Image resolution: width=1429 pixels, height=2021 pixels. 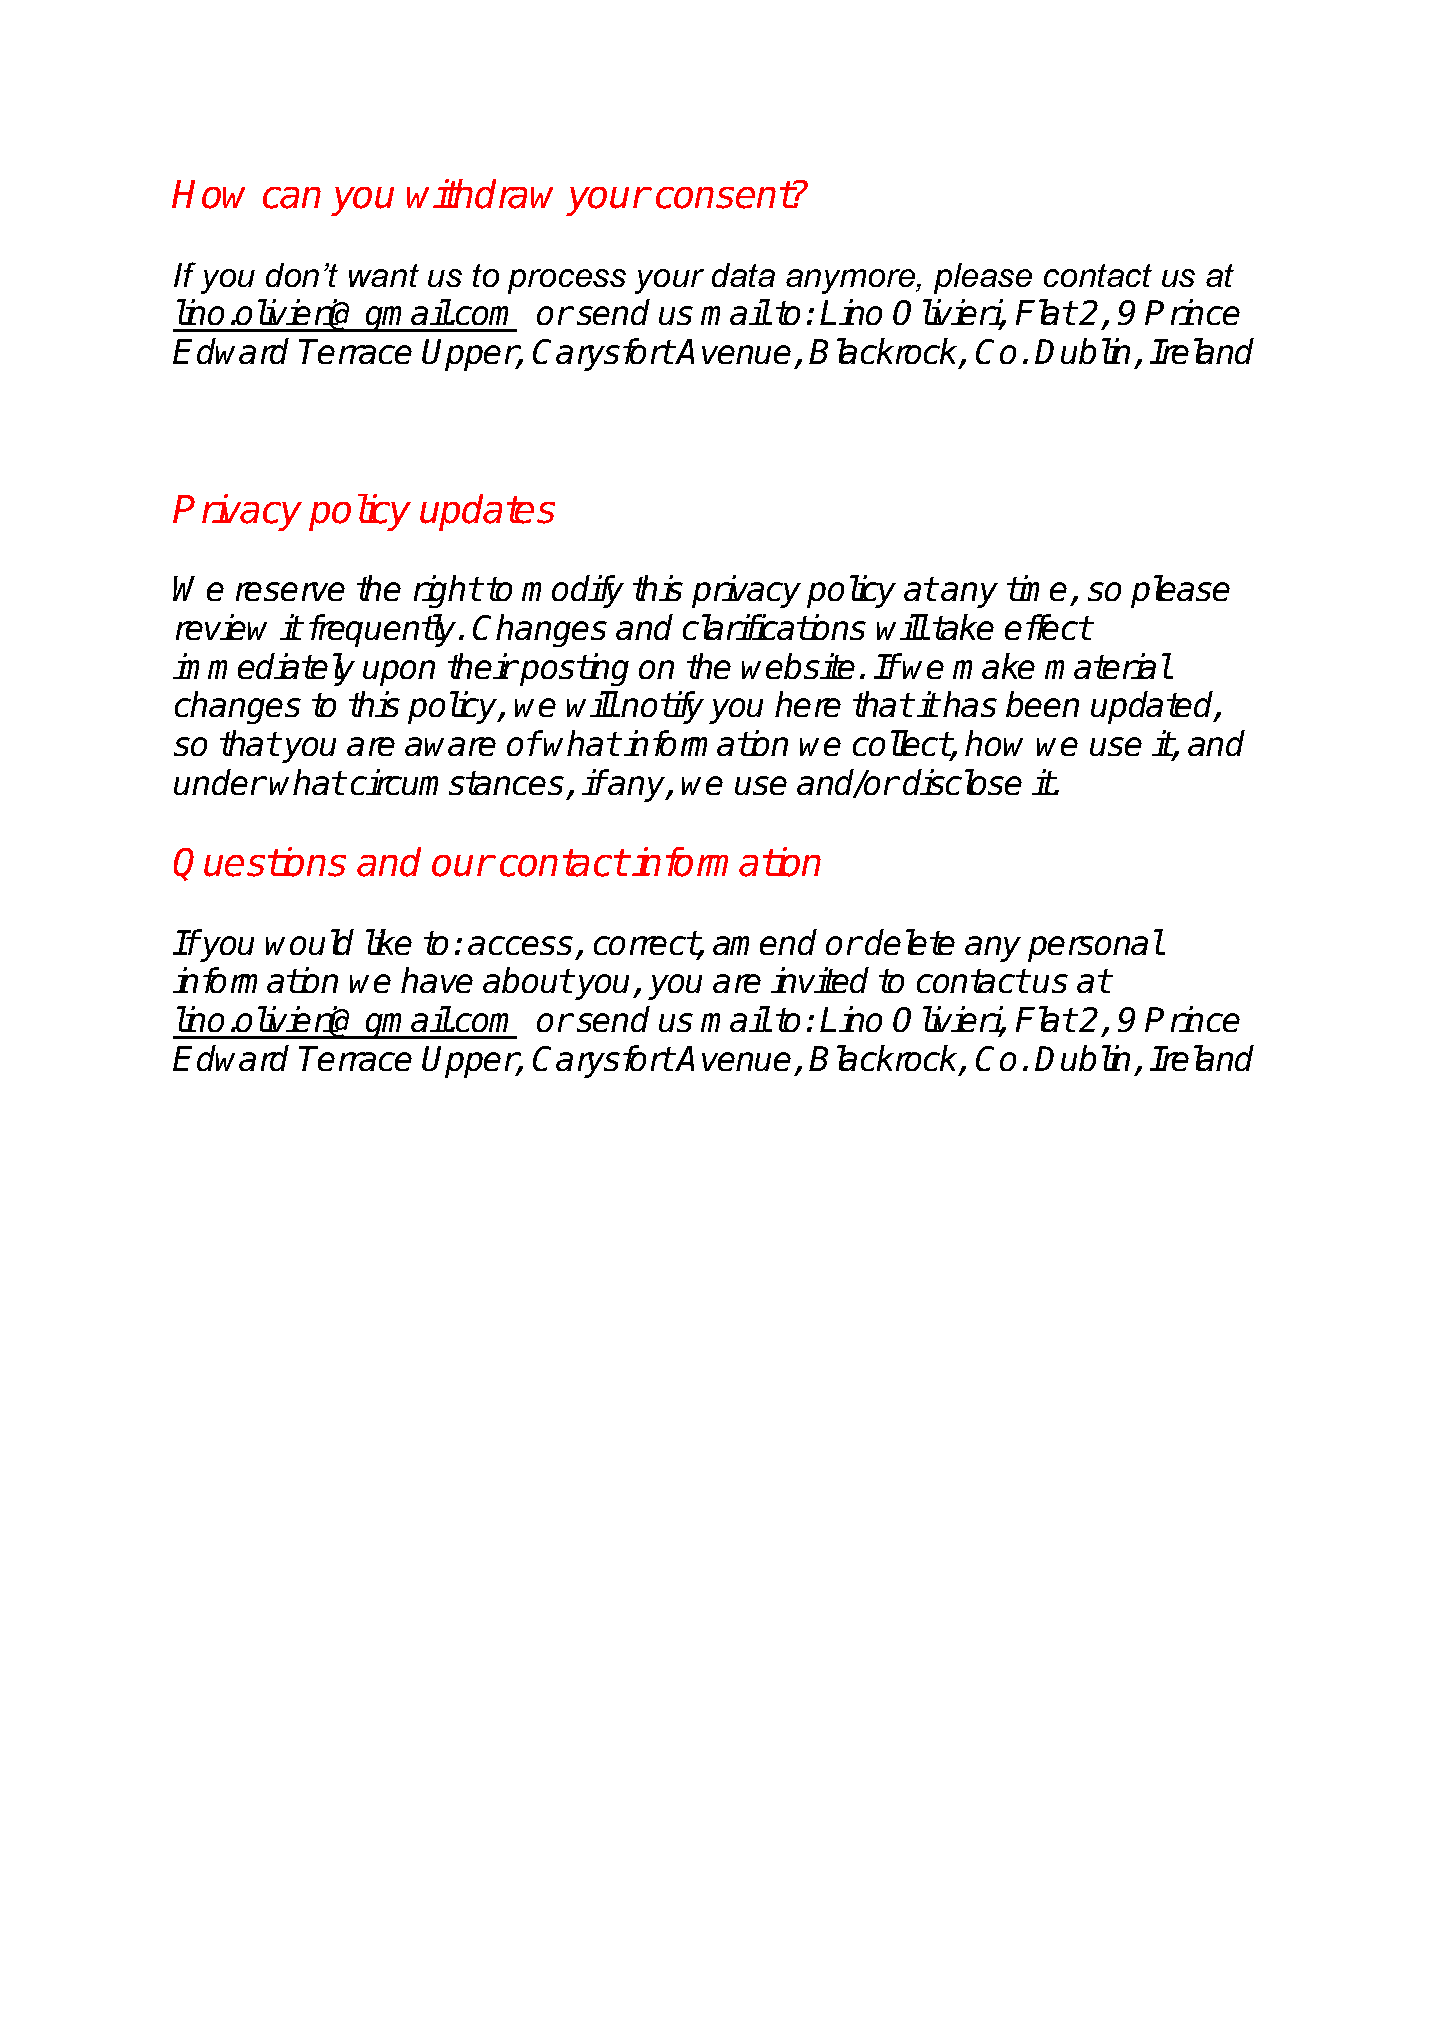 I want to click on can, so click(x=292, y=198).
